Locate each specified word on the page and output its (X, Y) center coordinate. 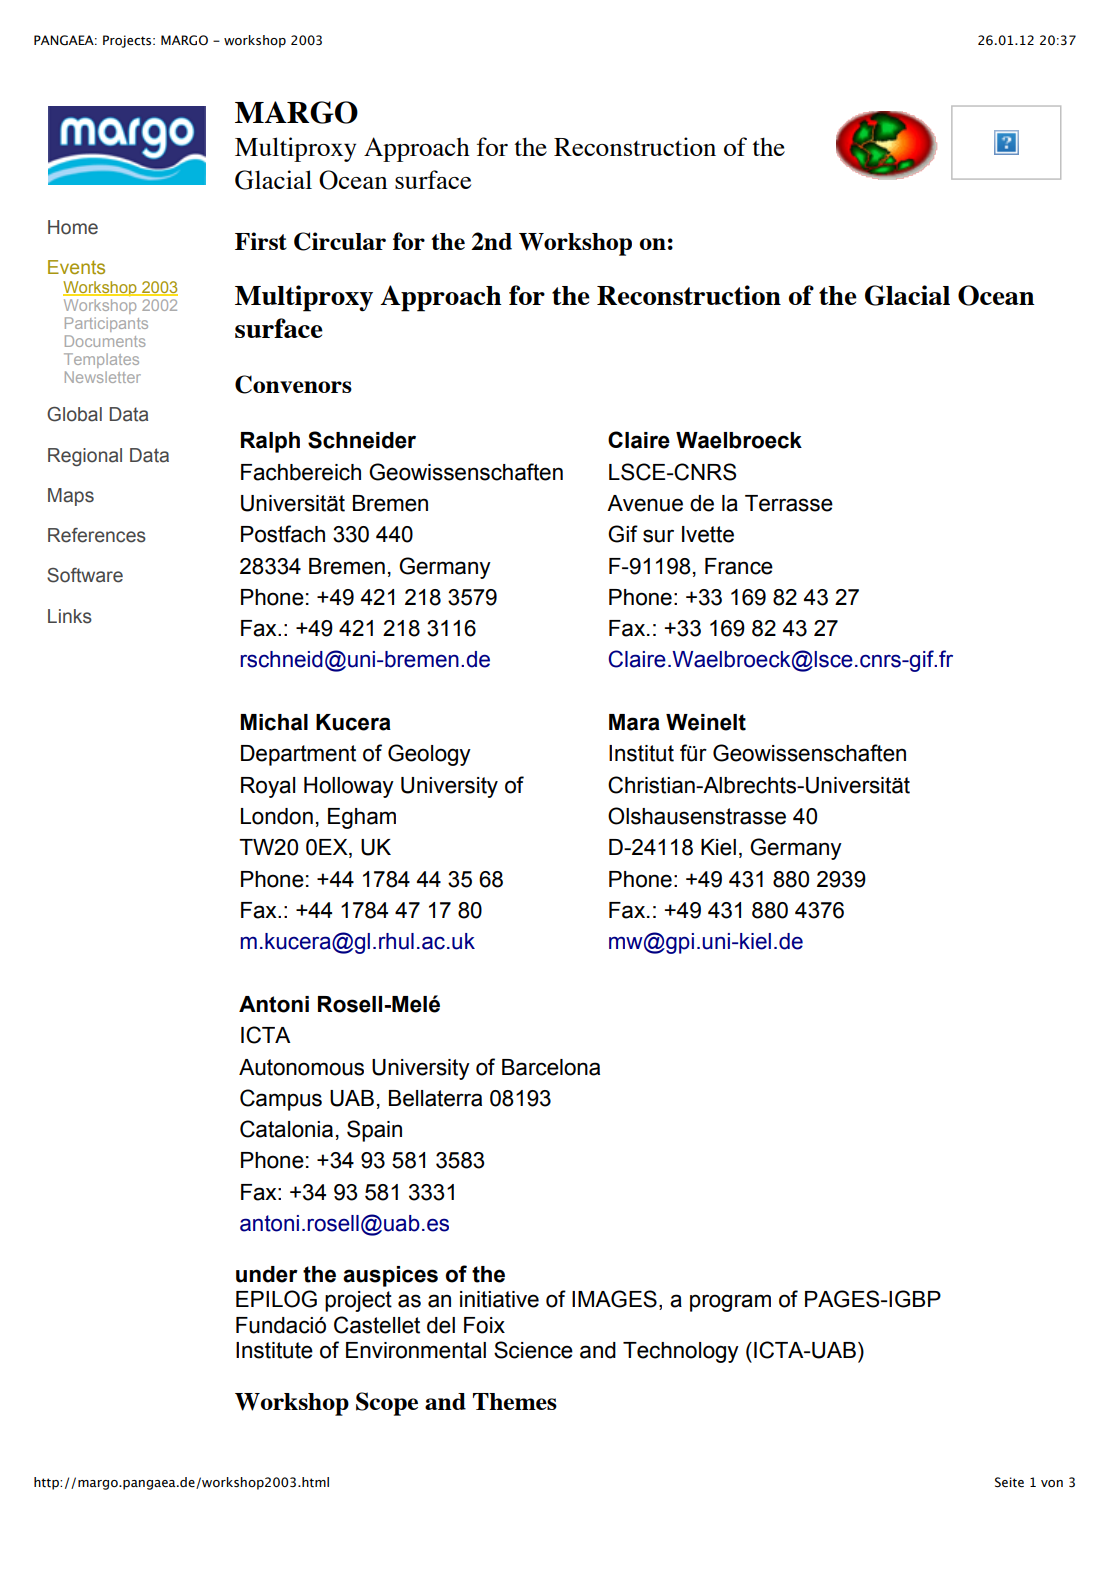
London (277, 816)
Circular (340, 241)
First (261, 241)
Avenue (645, 503)
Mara (634, 722)
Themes (515, 1401)
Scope (387, 1404)
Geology (429, 755)
